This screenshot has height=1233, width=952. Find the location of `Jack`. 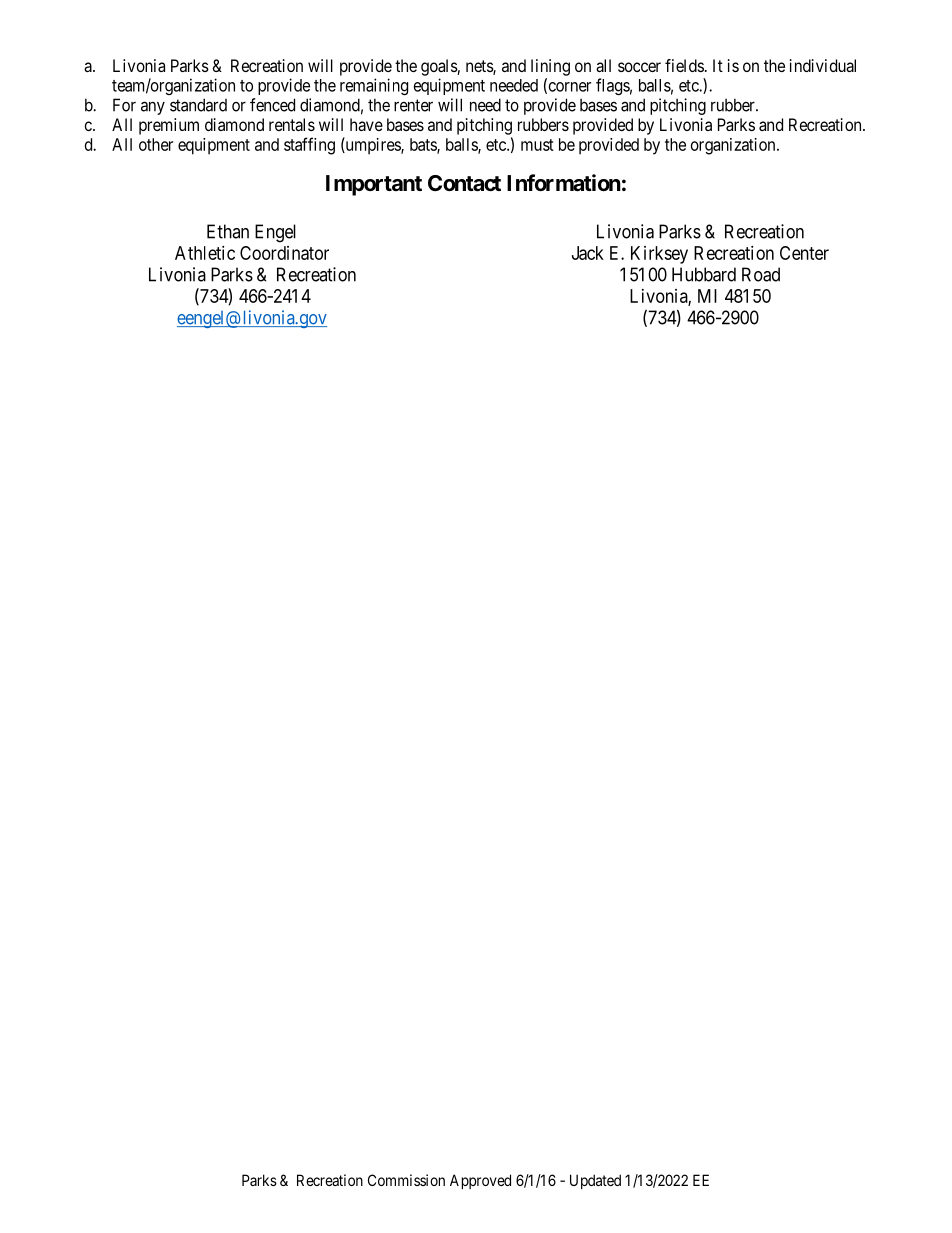

Jack is located at coordinates (588, 253).
